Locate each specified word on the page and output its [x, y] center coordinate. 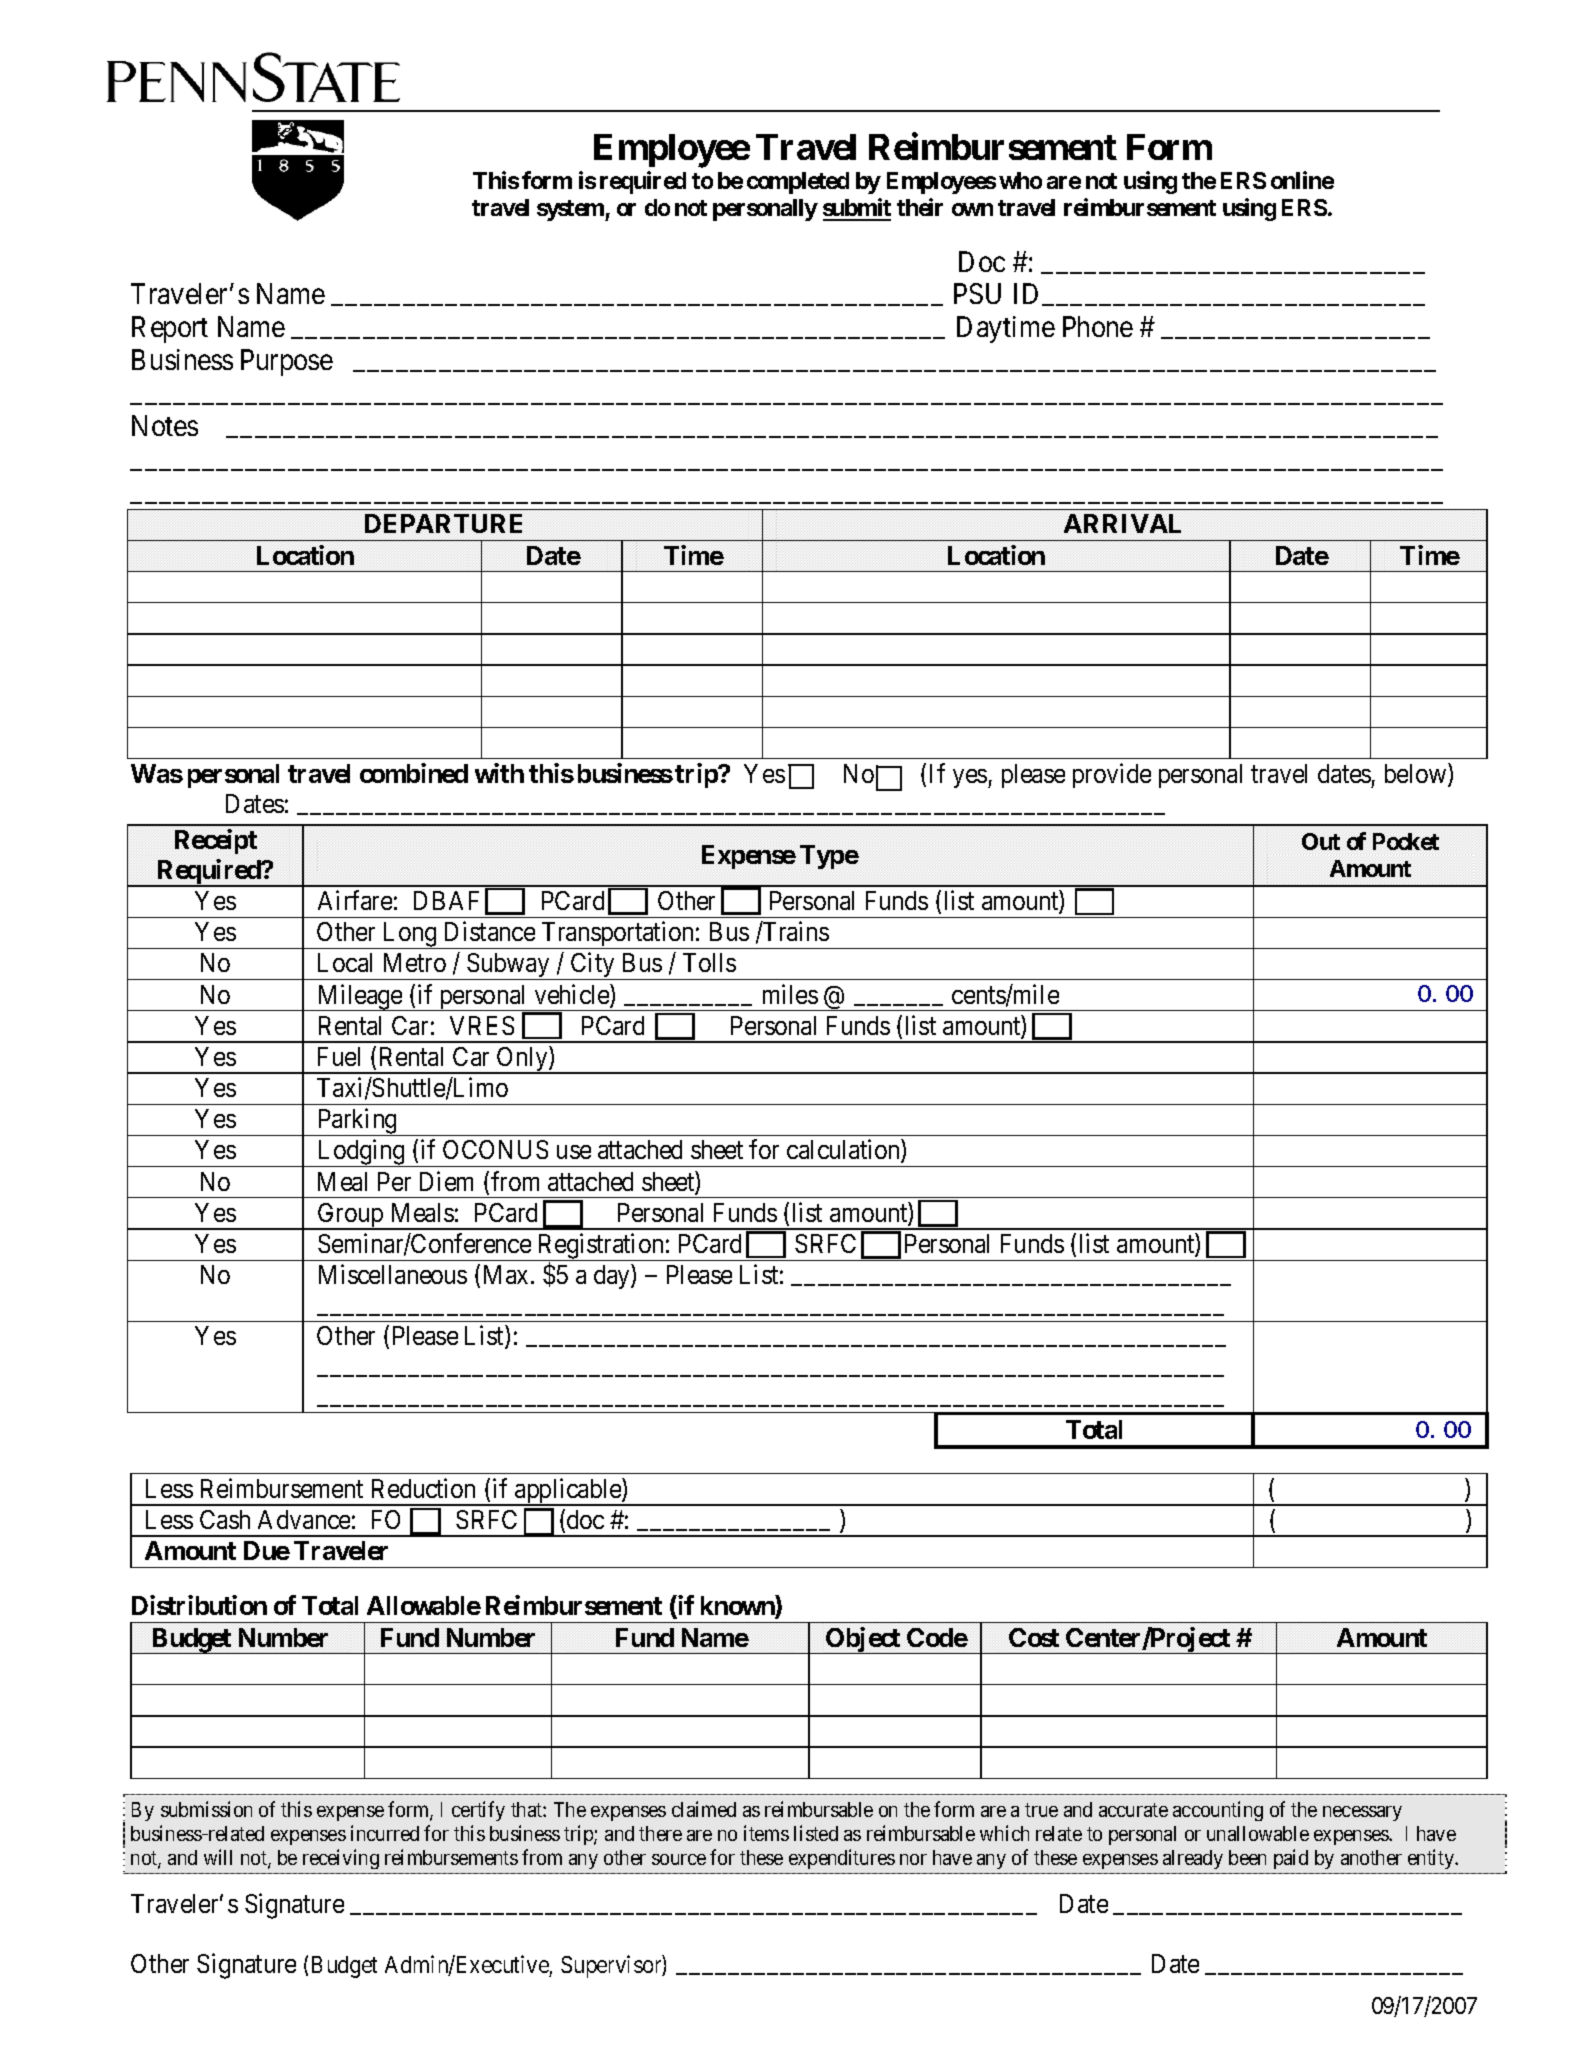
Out [1321, 841]
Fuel [339, 1056]
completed [798, 183]
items [766, 1833]
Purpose [287, 362]
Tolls [709, 962]
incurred [385, 1833]
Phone [1098, 326]
